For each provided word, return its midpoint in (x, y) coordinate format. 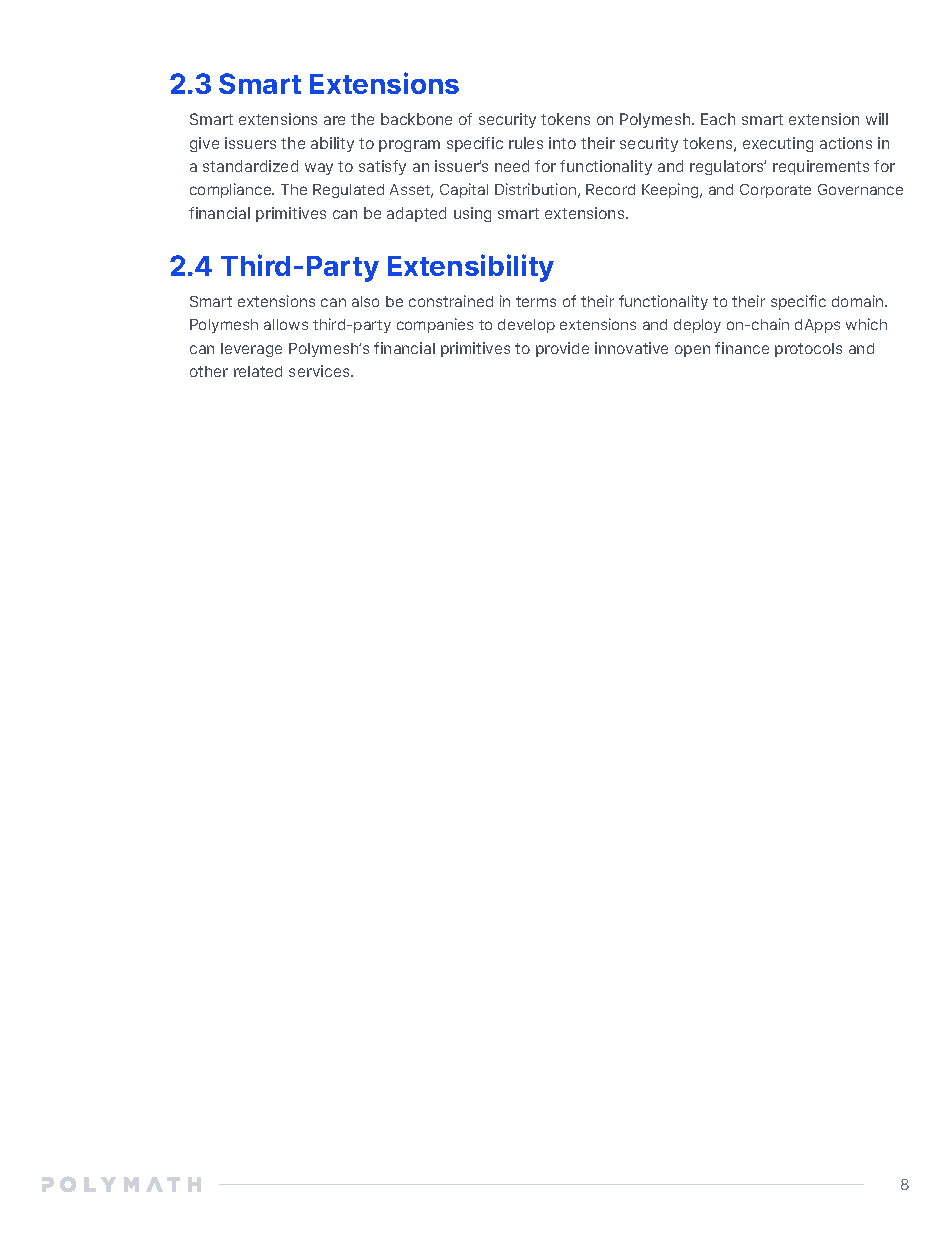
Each (718, 119)
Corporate (775, 191)
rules (526, 143)
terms (536, 301)
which (866, 324)
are (334, 120)
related (258, 371)
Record (610, 189)
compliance (232, 190)
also (365, 301)
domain (859, 301)
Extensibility (471, 268)
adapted (416, 214)
